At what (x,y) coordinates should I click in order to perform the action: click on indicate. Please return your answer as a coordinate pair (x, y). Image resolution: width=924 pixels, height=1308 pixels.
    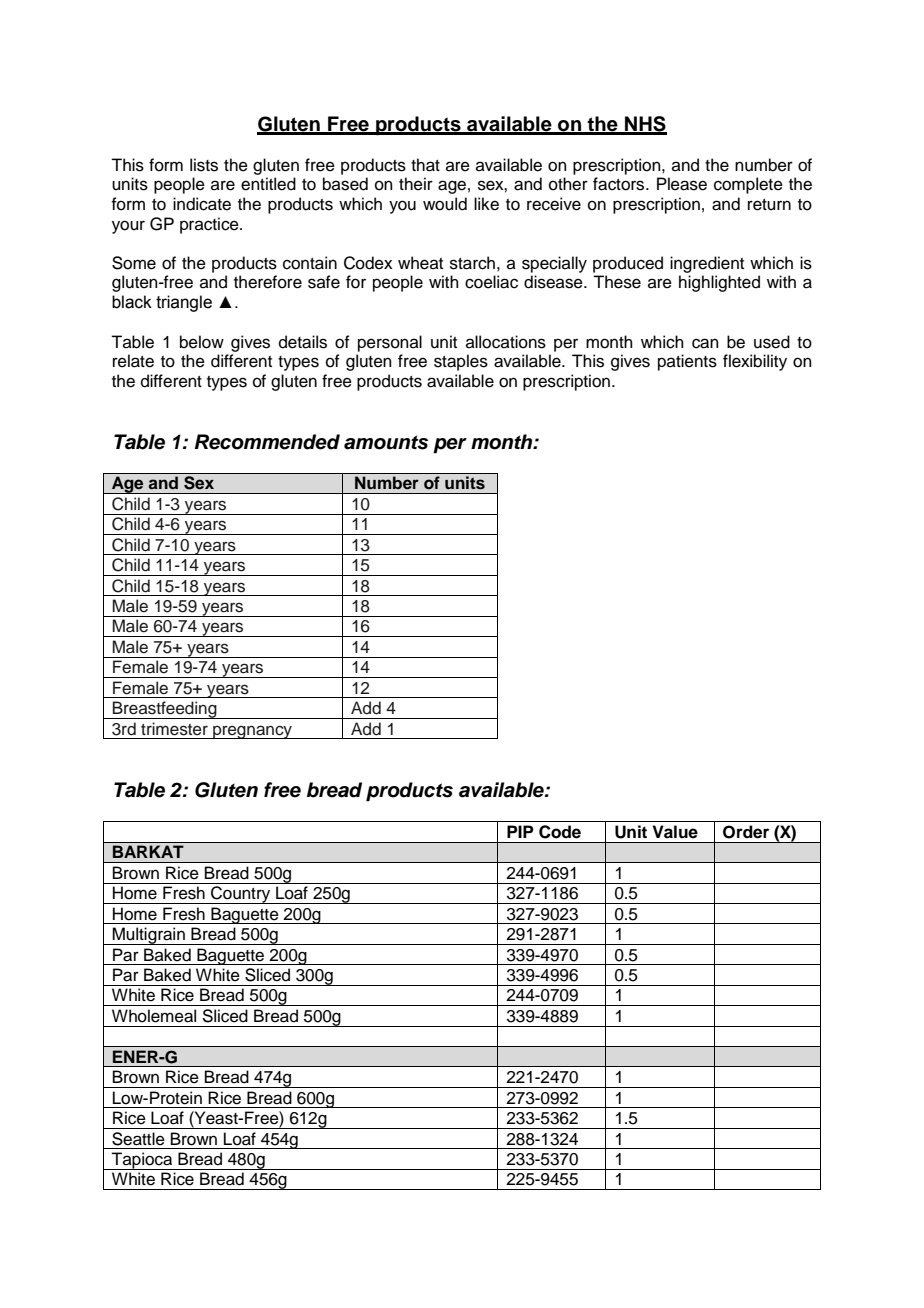
    Looking at the image, I should click on (202, 204).
